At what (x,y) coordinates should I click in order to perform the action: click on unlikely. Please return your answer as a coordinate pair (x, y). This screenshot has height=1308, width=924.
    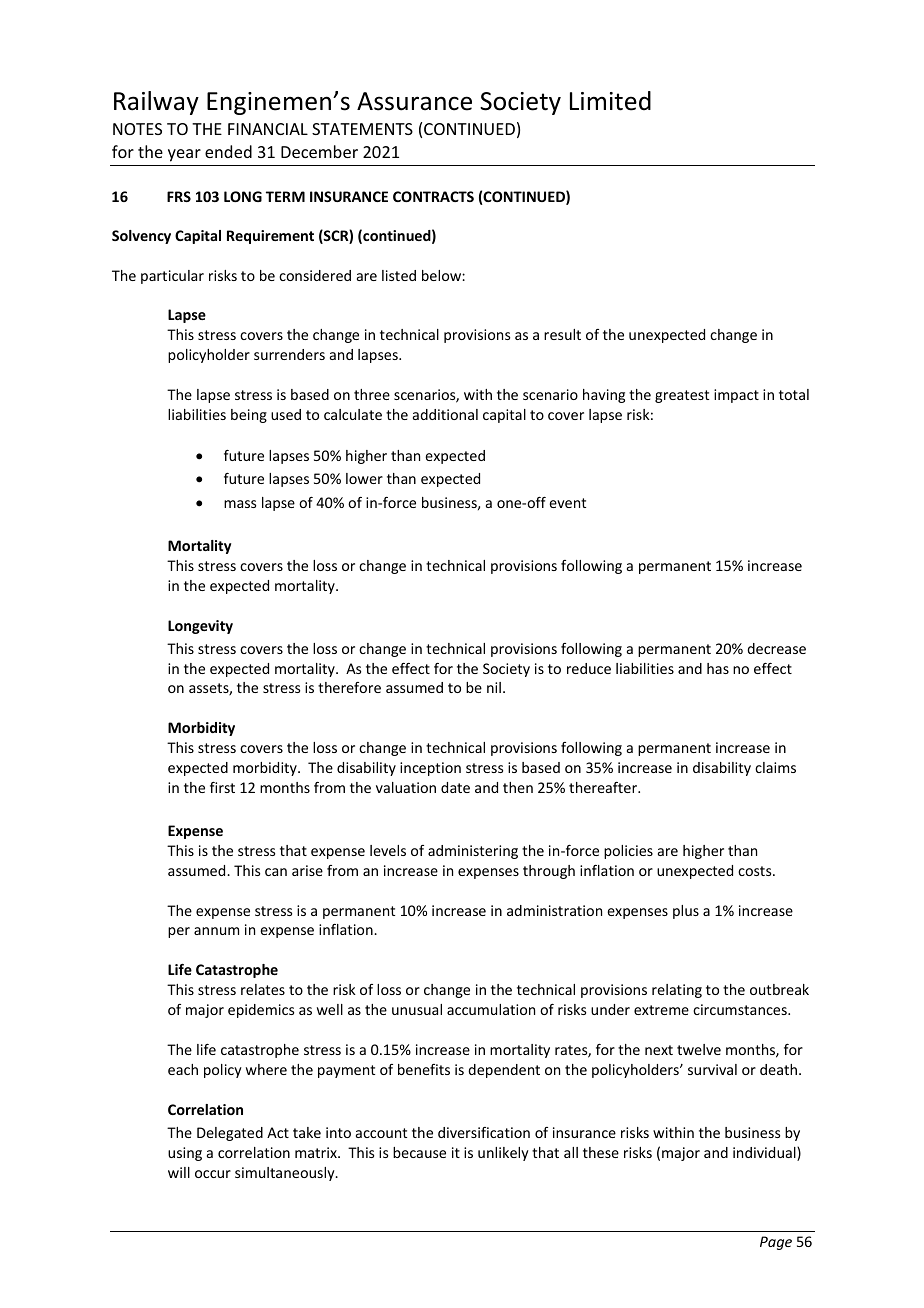
    Looking at the image, I should click on (503, 1154).
